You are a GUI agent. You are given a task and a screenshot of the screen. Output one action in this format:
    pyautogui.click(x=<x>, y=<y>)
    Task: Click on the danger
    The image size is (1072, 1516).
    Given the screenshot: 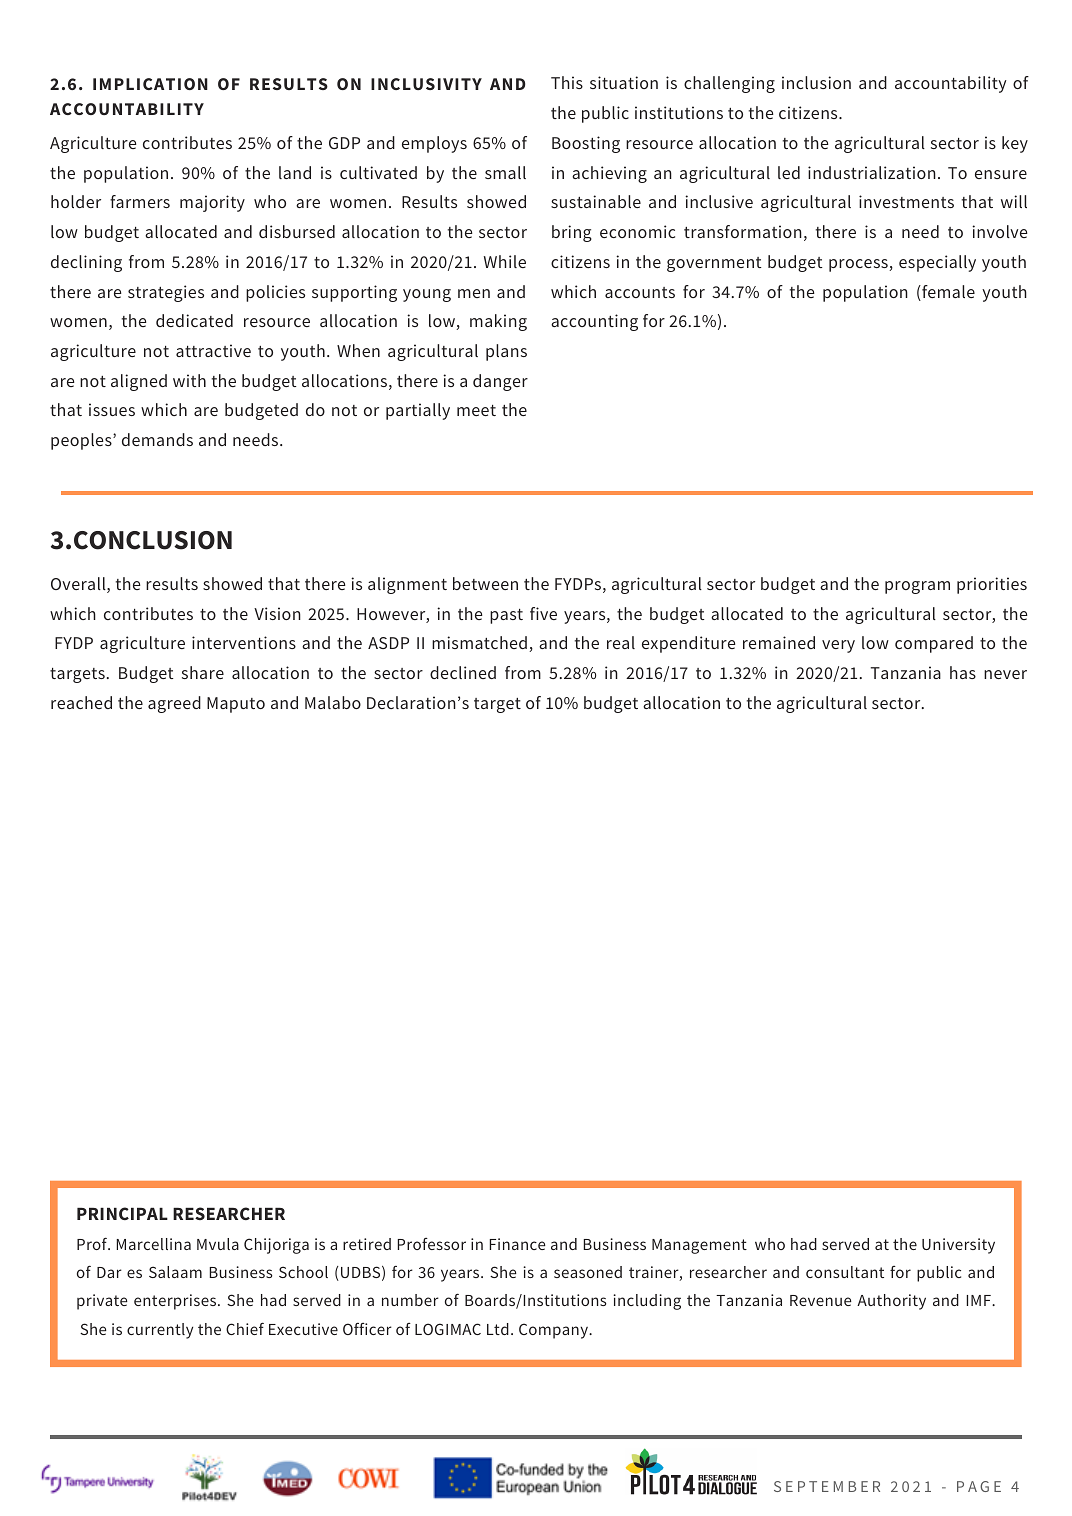 What is the action you would take?
    pyautogui.click(x=500, y=382)
